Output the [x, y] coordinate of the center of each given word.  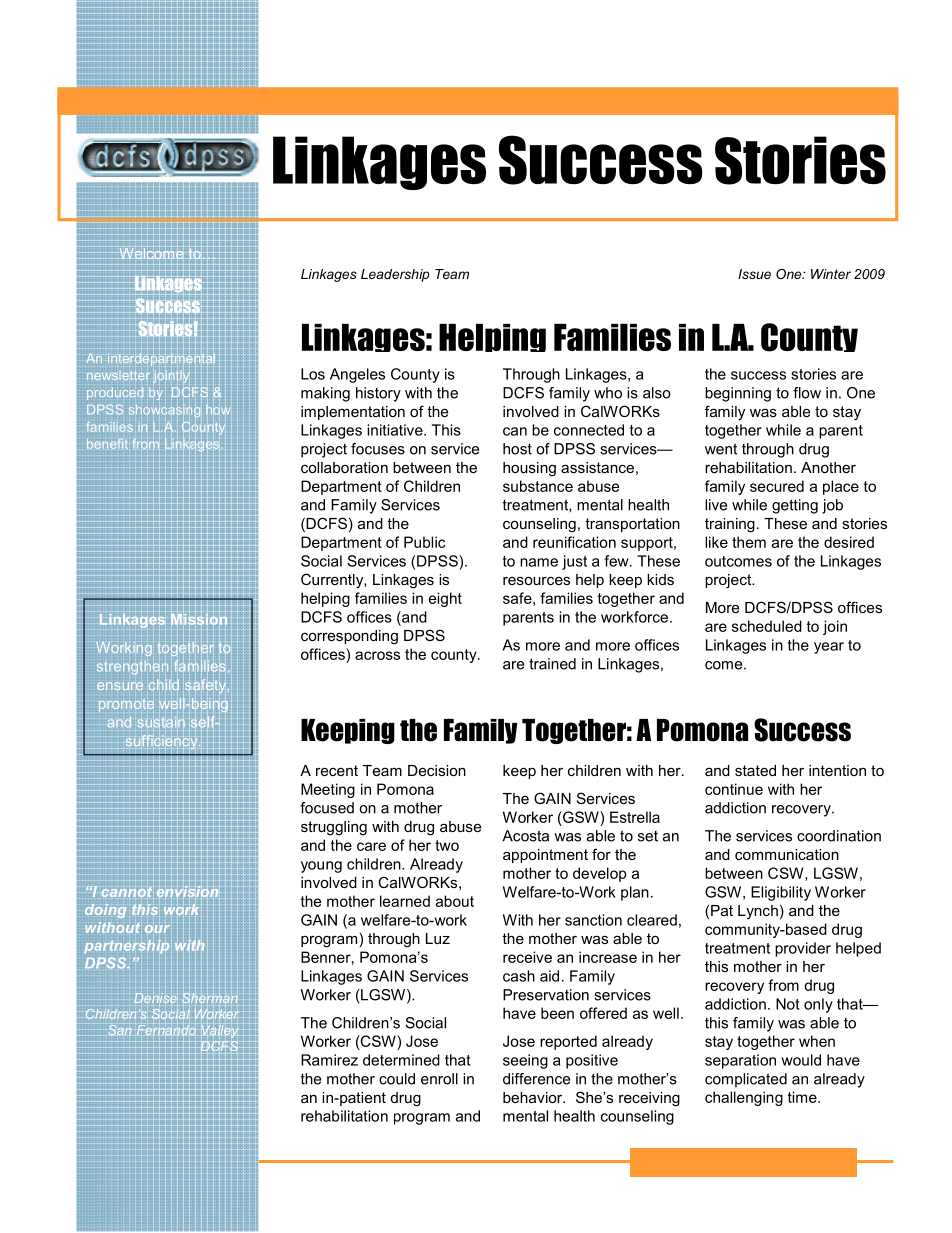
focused [327, 808]
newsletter [118, 375]
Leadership [395, 275]
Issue [754, 274]
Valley [219, 1030]
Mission [199, 618]
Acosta [525, 836]
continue [734, 789]
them [749, 542]
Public [424, 542]
